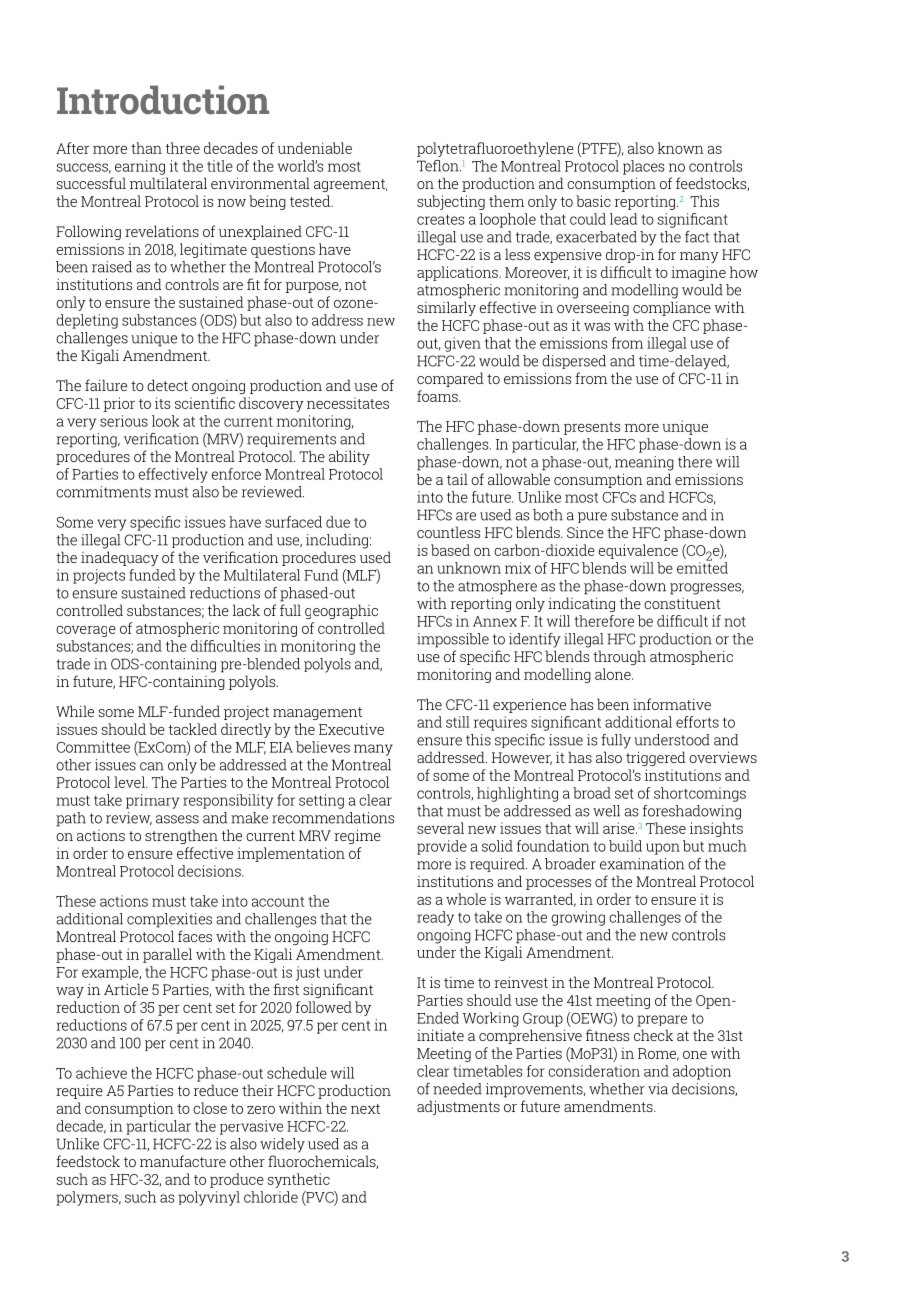  Describe the element at coordinates (644, 167) in the page. I see `places` at that location.
